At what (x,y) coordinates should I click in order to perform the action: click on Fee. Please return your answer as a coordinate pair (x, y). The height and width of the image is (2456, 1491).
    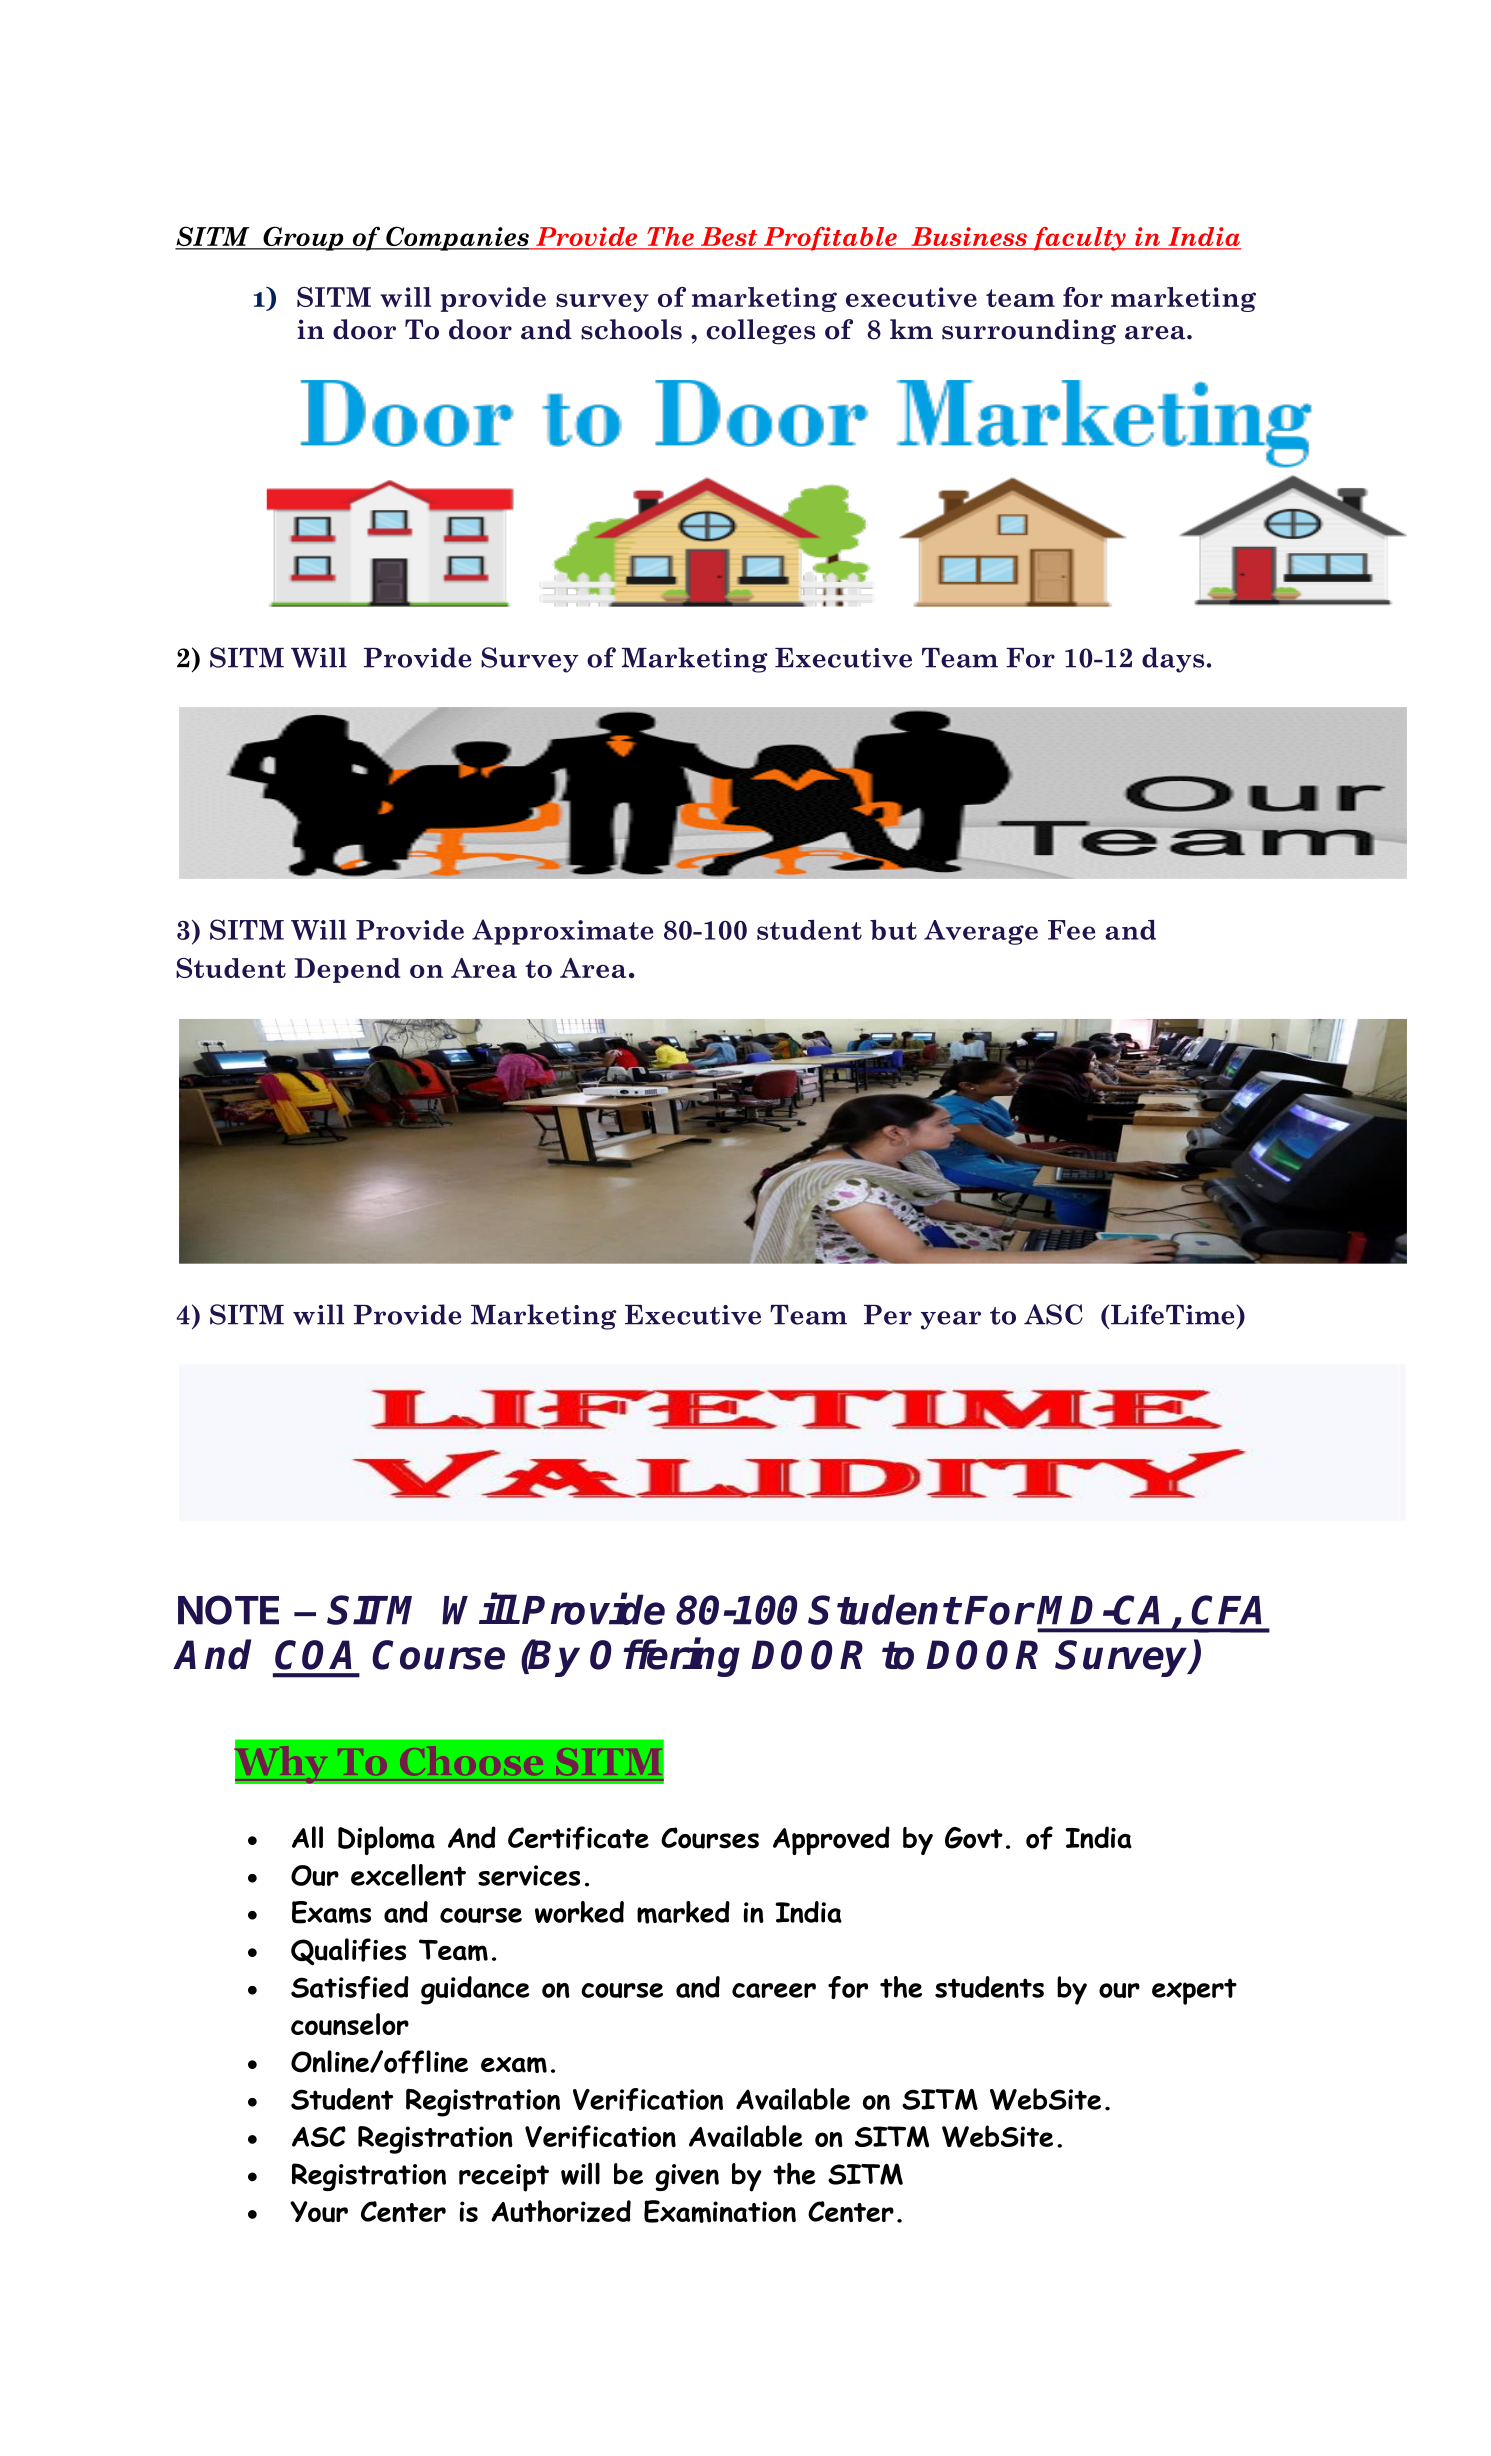
    Looking at the image, I should click on (1071, 930).
